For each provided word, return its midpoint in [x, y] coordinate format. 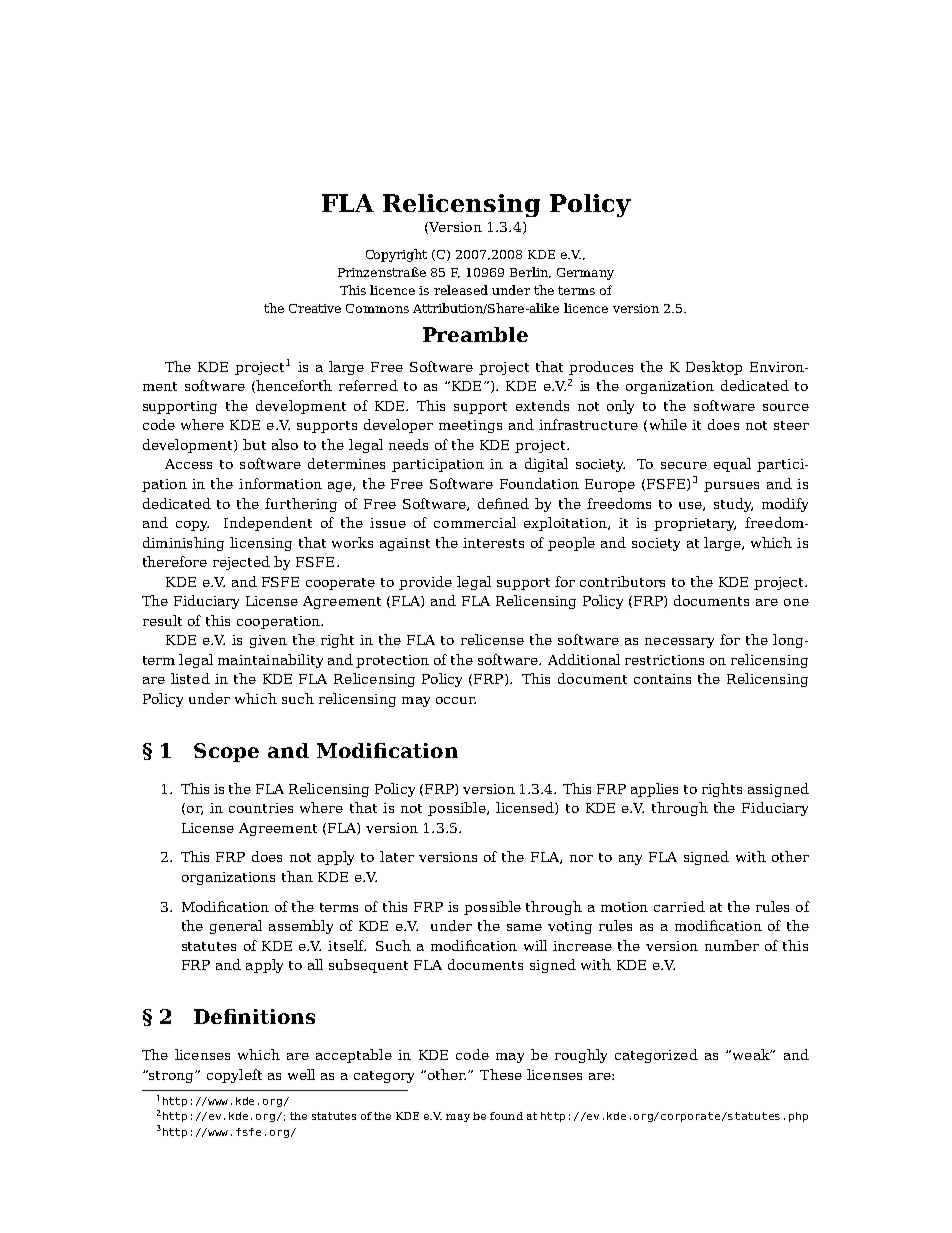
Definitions [254, 1016]
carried [679, 906]
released [461, 290]
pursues [731, 487]
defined [503, 503]
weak [751, 1054]
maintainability [270, 661]
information [280, 483]
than [297, 876]
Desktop [714, 368]
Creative [315, 308]
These [501, 1074]
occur [456, 700]
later [397, 856]
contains [662, 679]
